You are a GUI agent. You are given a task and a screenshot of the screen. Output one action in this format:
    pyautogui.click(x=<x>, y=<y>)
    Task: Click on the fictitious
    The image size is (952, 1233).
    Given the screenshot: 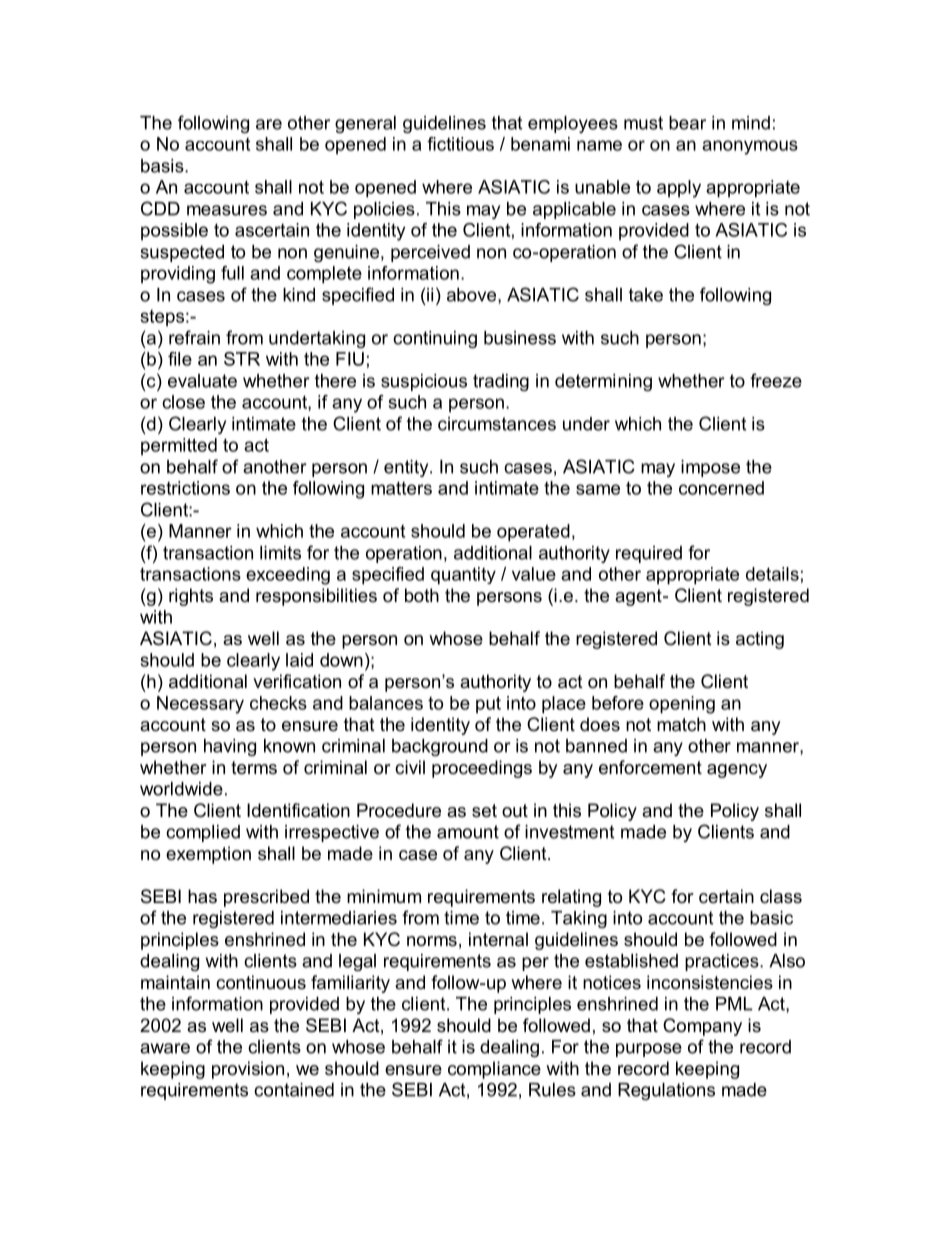 What is the action you would take?
    pyautogui.click(x=460, y=144)
